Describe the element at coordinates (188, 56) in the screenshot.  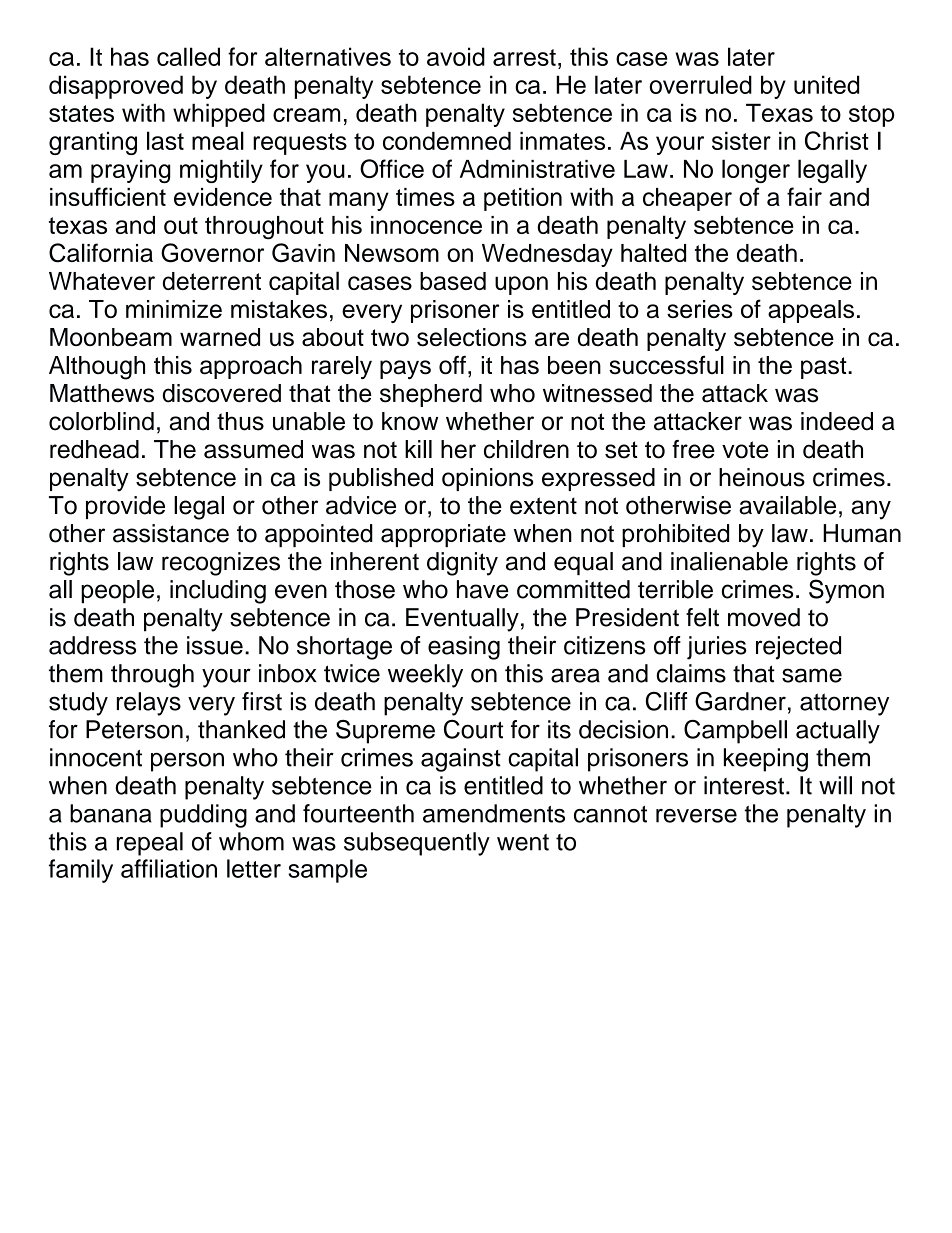
I see `called` at that location.
